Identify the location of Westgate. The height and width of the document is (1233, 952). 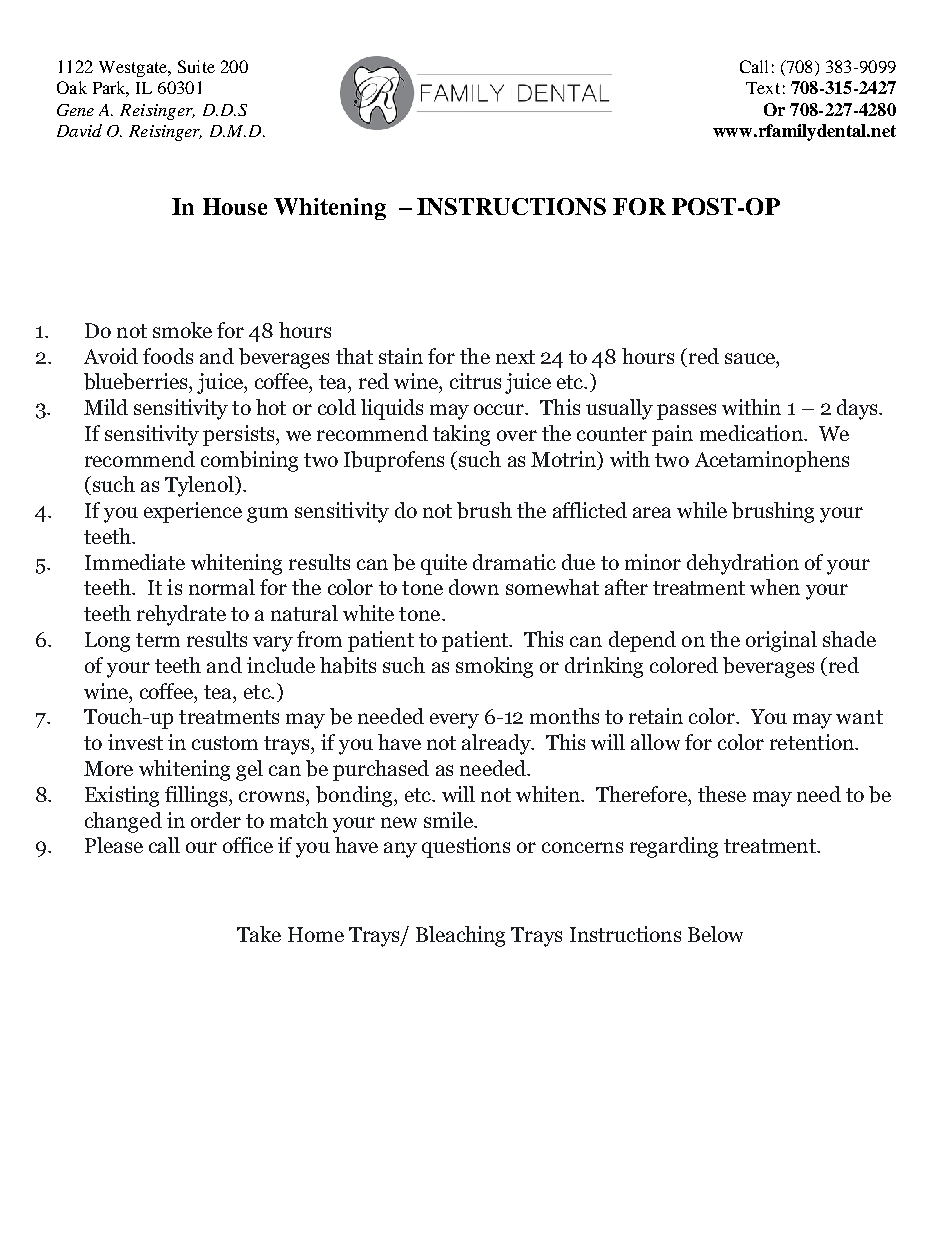
(134, 69).
